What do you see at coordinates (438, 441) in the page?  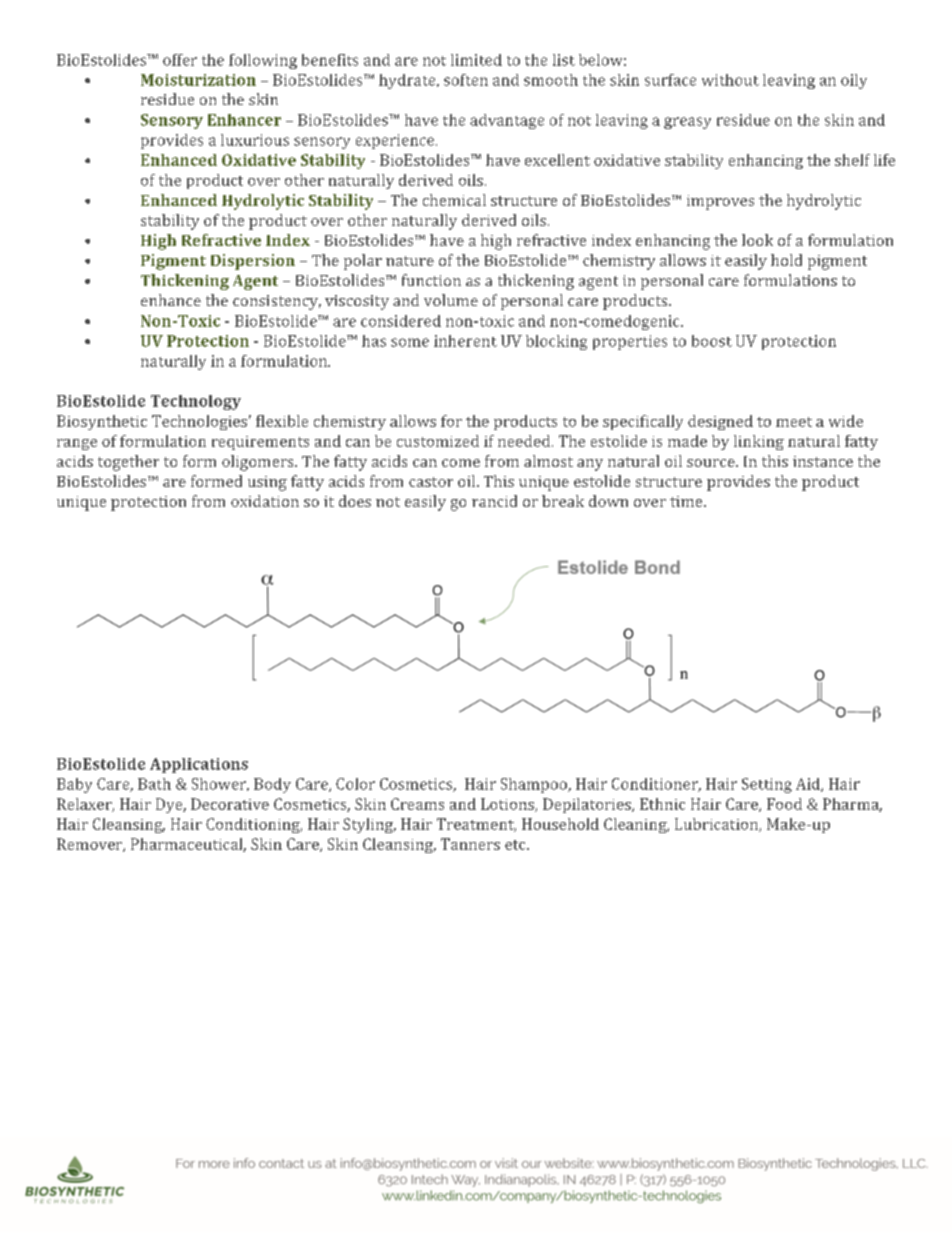 I see `customized` at bounding box center [438, 441].
